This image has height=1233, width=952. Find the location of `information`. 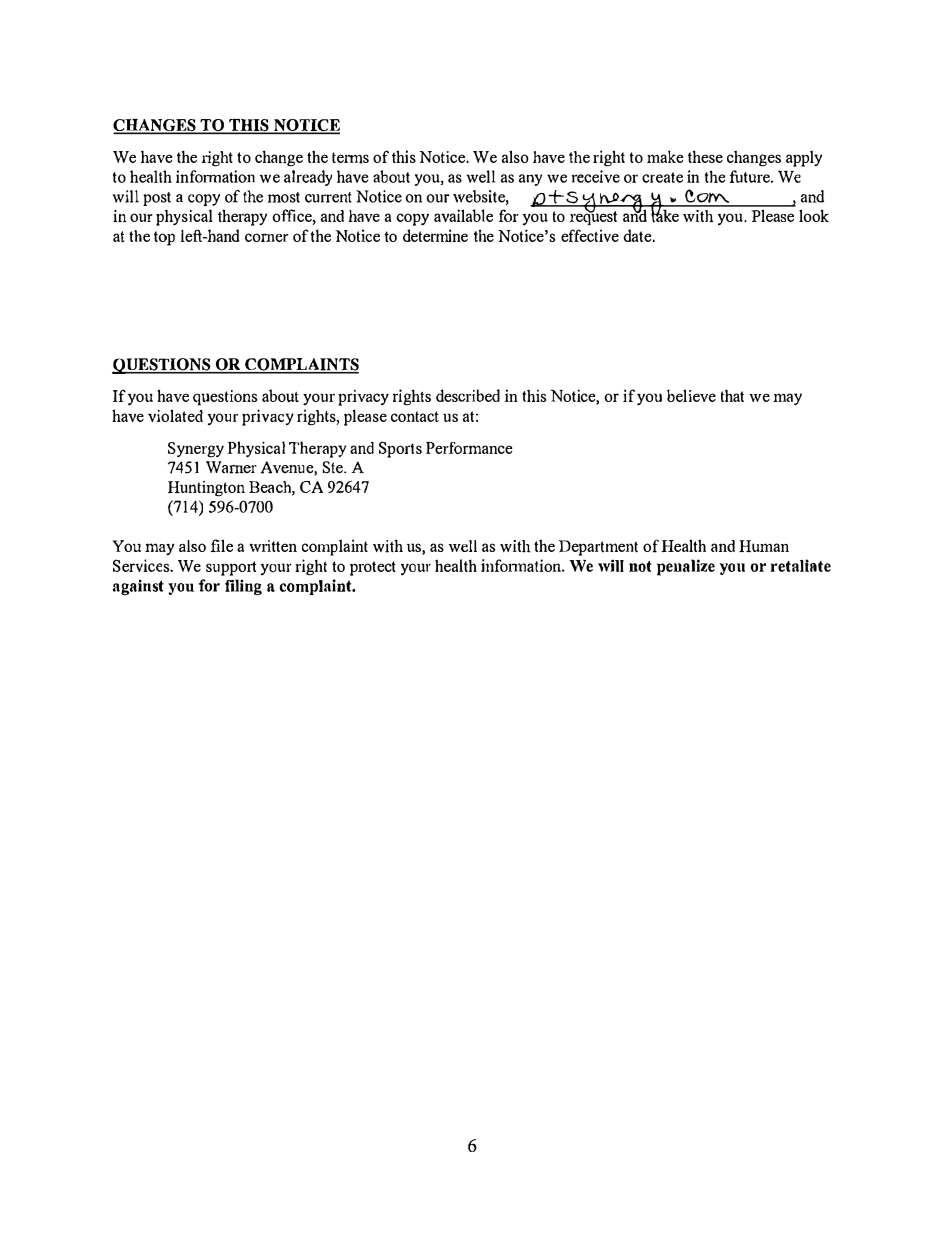

information is located at coordinates (215, 176).
